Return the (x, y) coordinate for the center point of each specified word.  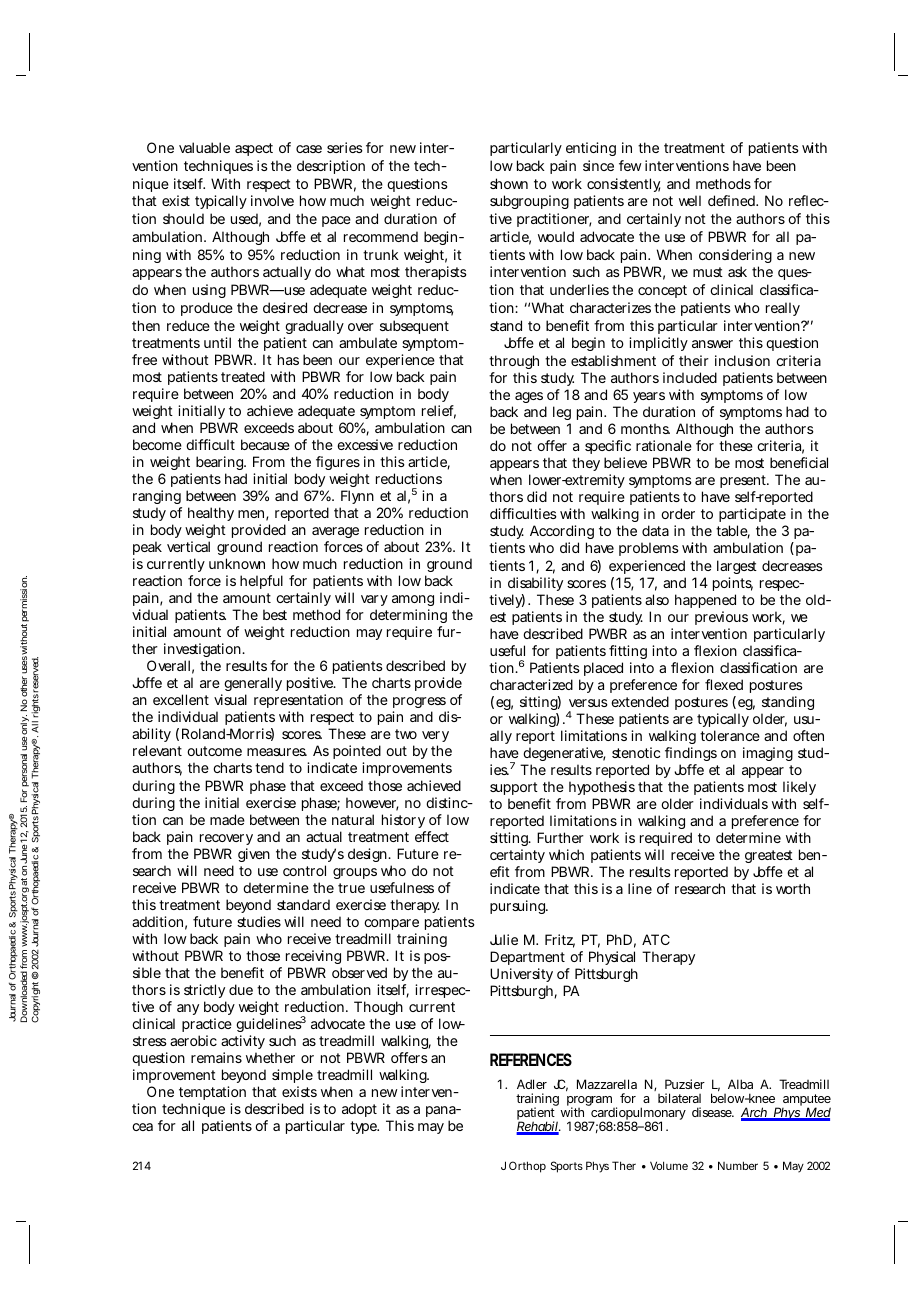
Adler (532, 1084)
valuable (204, 147)
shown (509, 183)
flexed (724, 684)
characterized (531, 684)
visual (230, 699)
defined (732, 200)
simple (292, 1078)
